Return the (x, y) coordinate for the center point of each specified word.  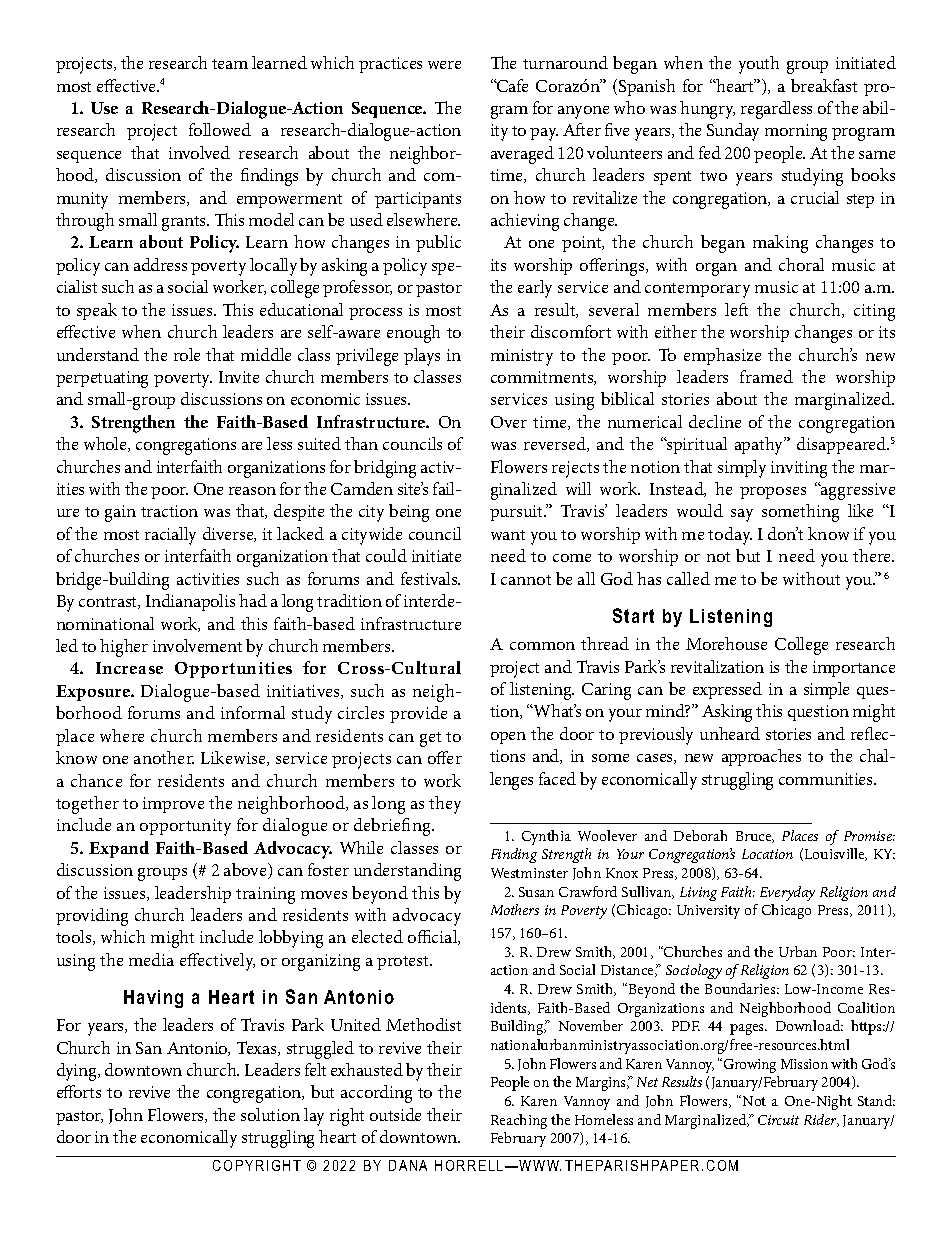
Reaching (519, 1121)
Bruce (755, 837)
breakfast (824, 85)
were (444, 65)
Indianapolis (190, 602)
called (688, 578)
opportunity (185, 827)
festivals (430, 578)
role (187, 354)
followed (220, 129)
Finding (514, 855)
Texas (258, 1048)
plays (422, 357)
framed (766, 376)
